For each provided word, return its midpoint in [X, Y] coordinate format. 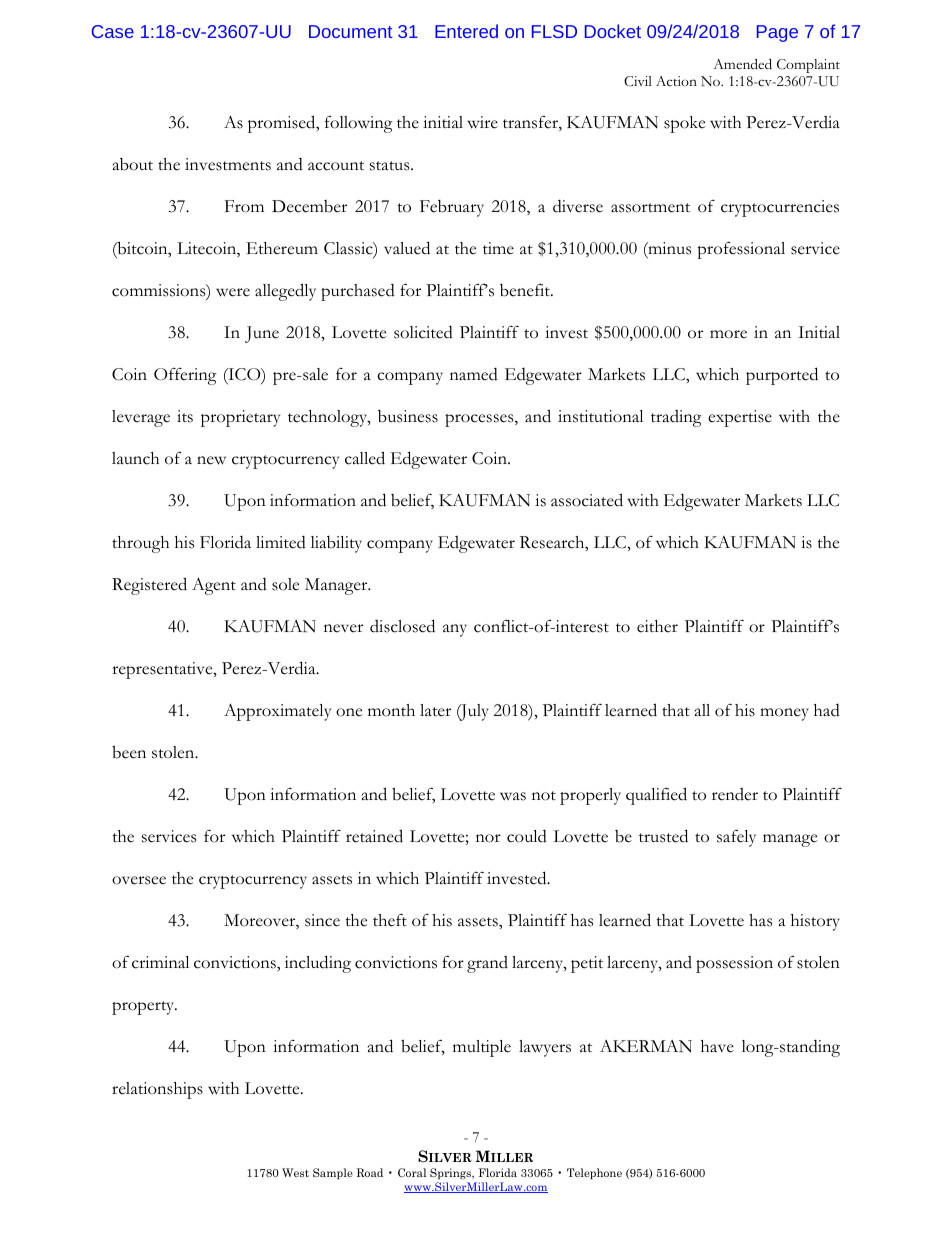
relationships [157, 1090]
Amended [742, 64]
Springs [452, 1174]
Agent [214, 586]
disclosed [402, 626]
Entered [466, 31]
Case [113, 31]
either [657, 626]
